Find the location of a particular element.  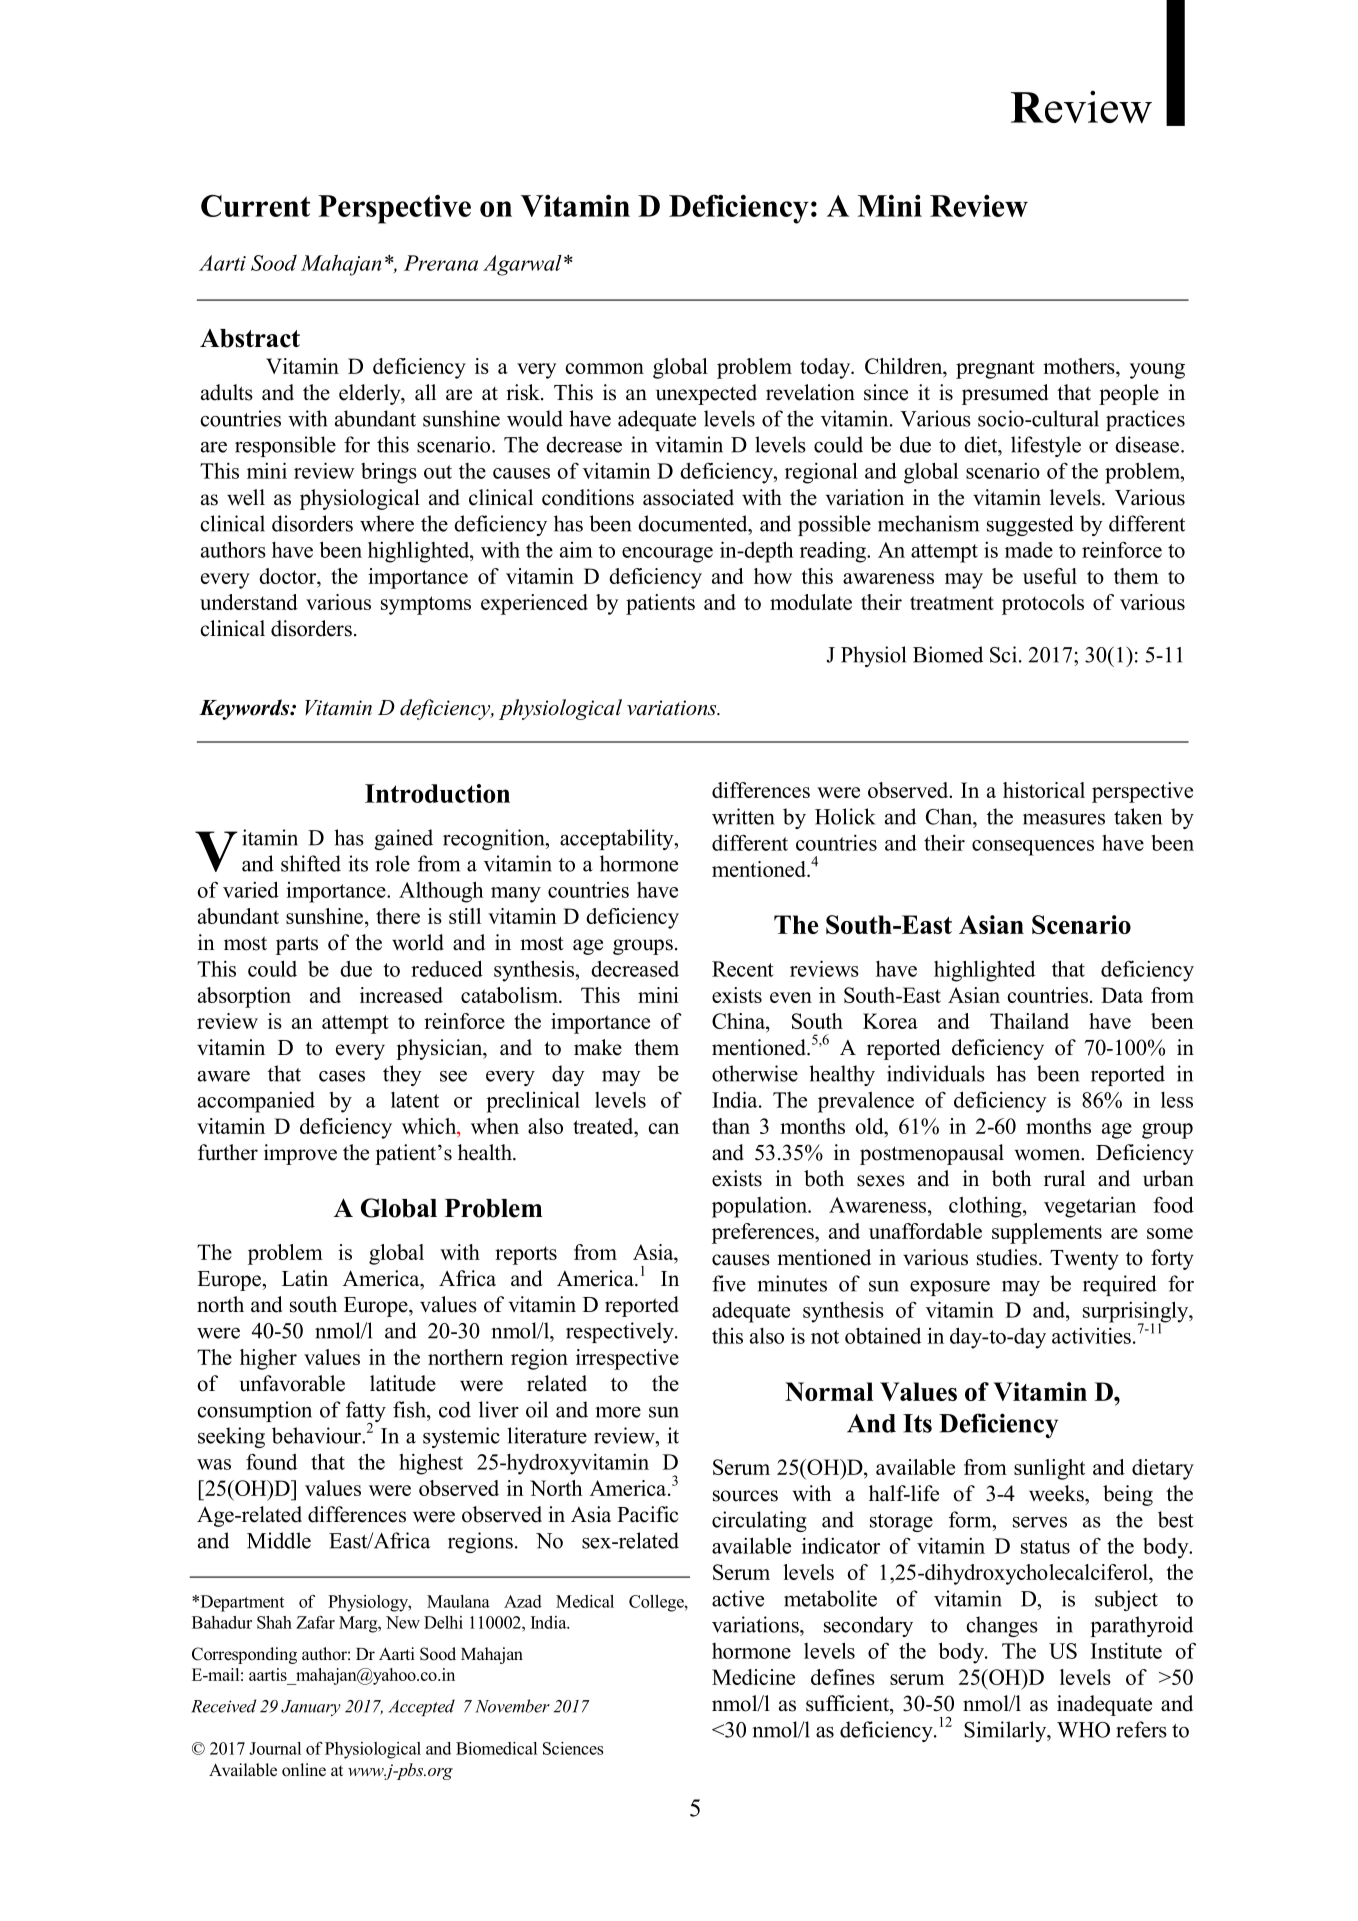

mothers is located at coordinates (1080, 366).
